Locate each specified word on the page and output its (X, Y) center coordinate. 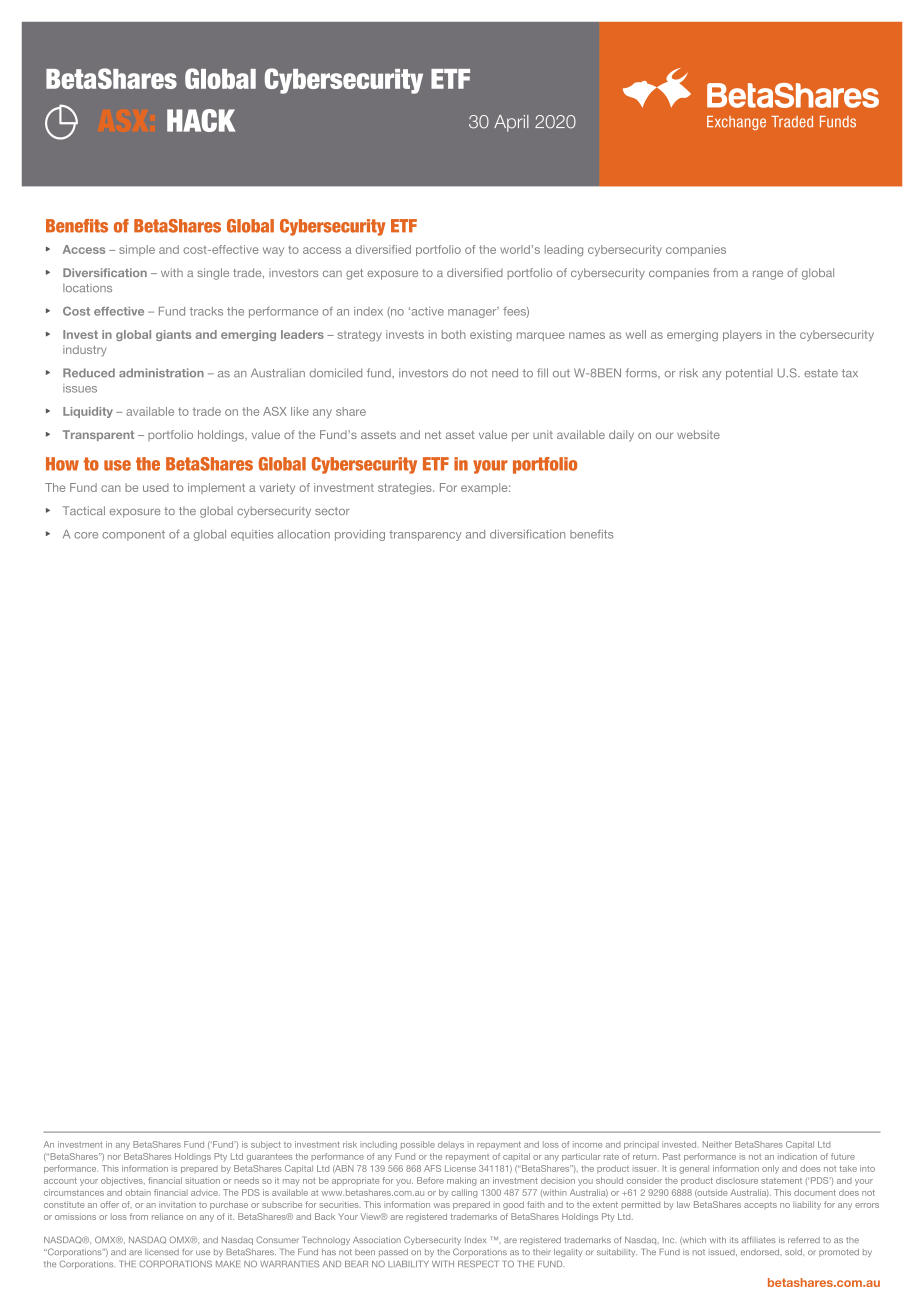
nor (114, 1157)
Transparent (98, 435)
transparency (425, 535)
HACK (201, 120)
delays (451, 1145)
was (442, 1205)
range (768, 275)
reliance (167, 1216)
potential (749, 374)
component (133, 535)
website (698, 434)
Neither (717, 1144)
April (511, 123)
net (433, 435)
